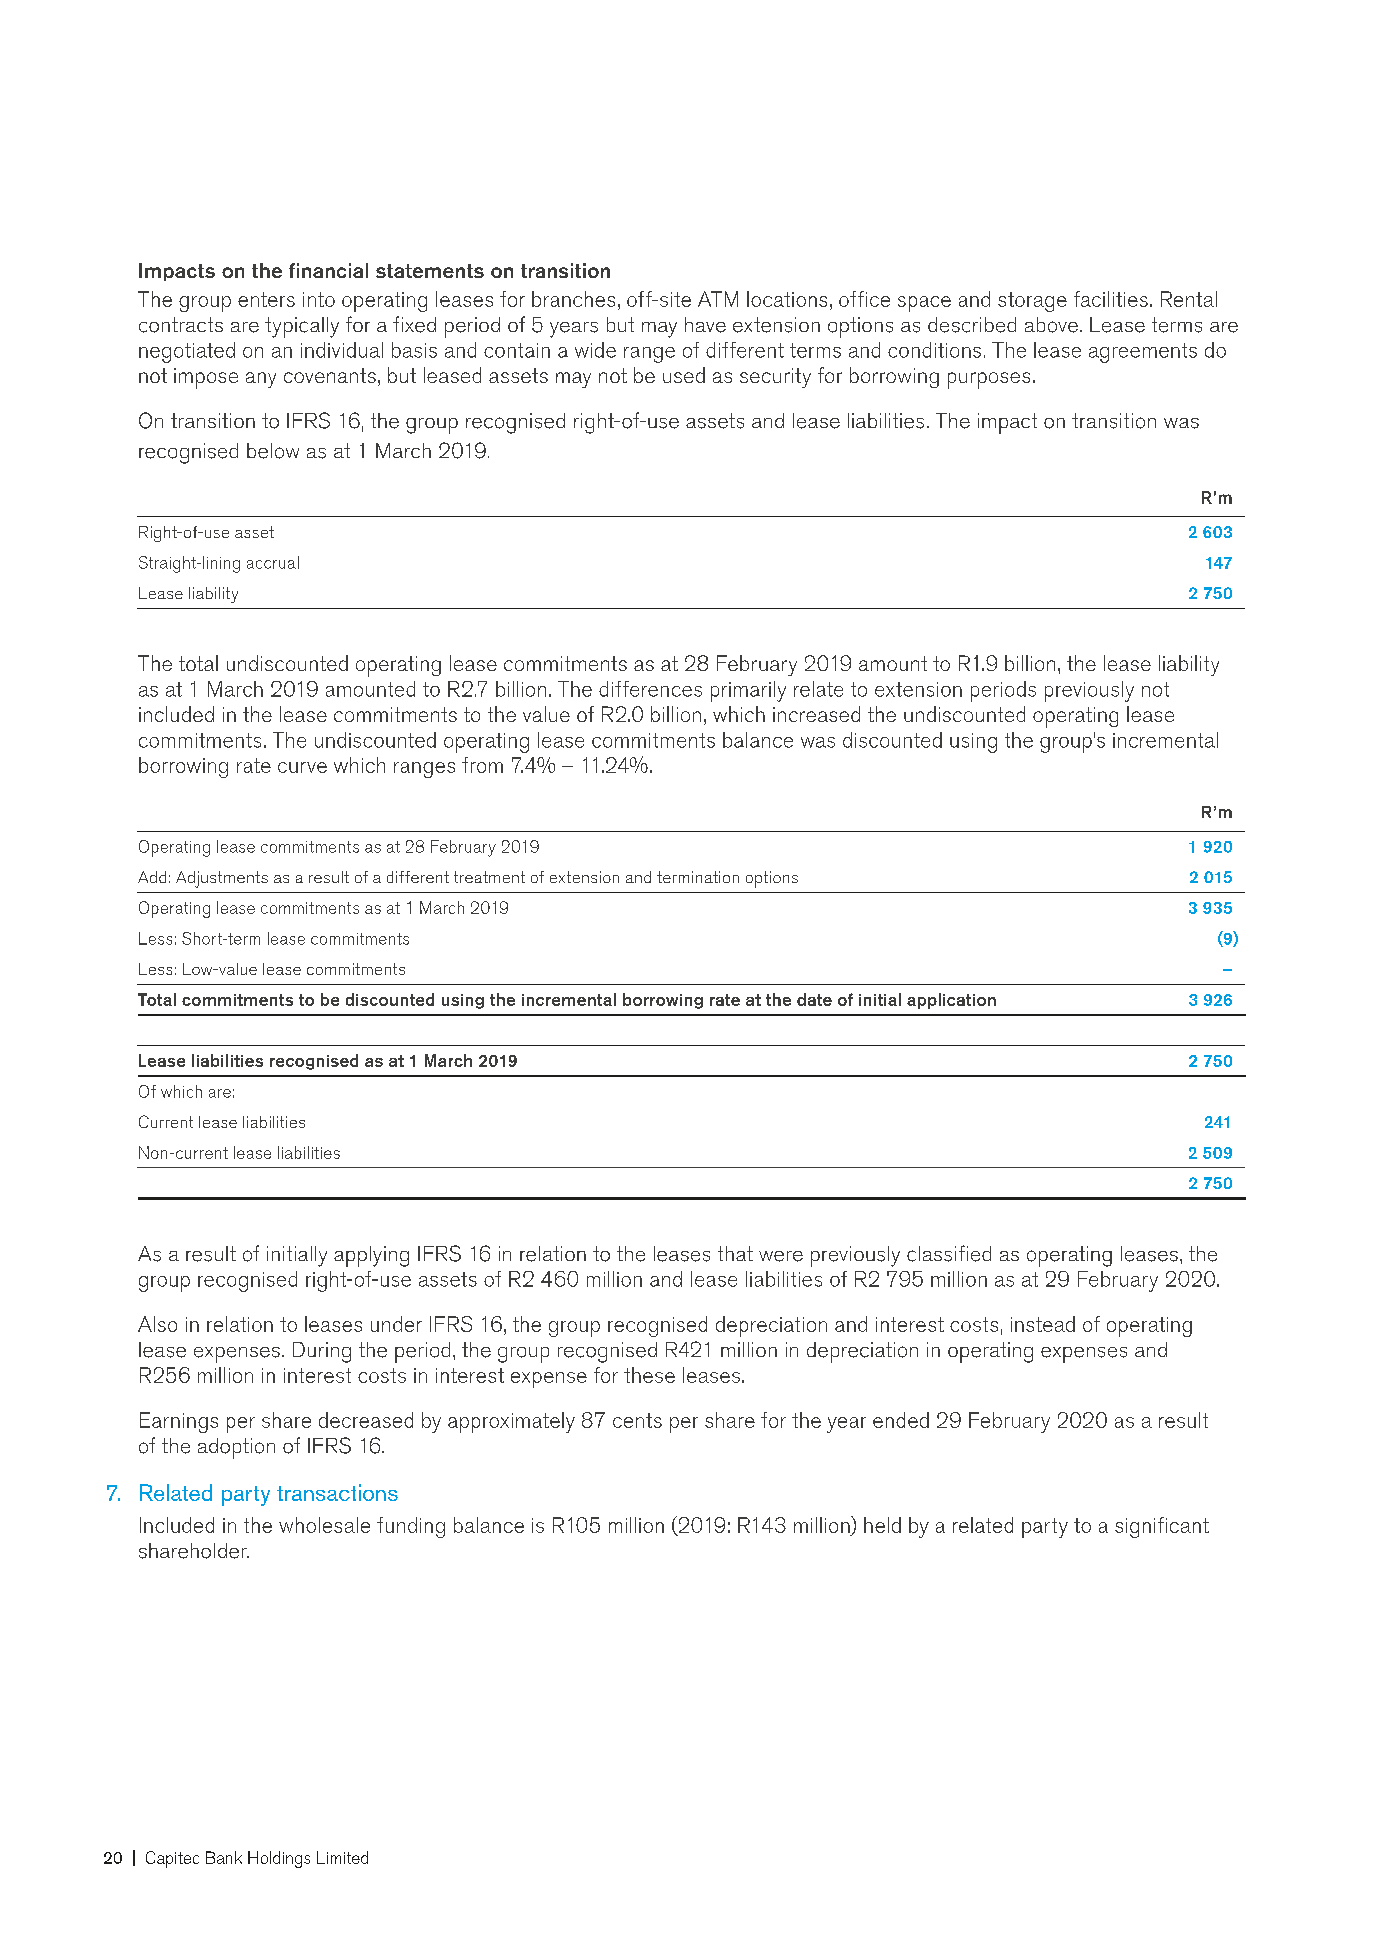  Describe the element at coordinates (814, 999) in the document. I see `date` at that location.
